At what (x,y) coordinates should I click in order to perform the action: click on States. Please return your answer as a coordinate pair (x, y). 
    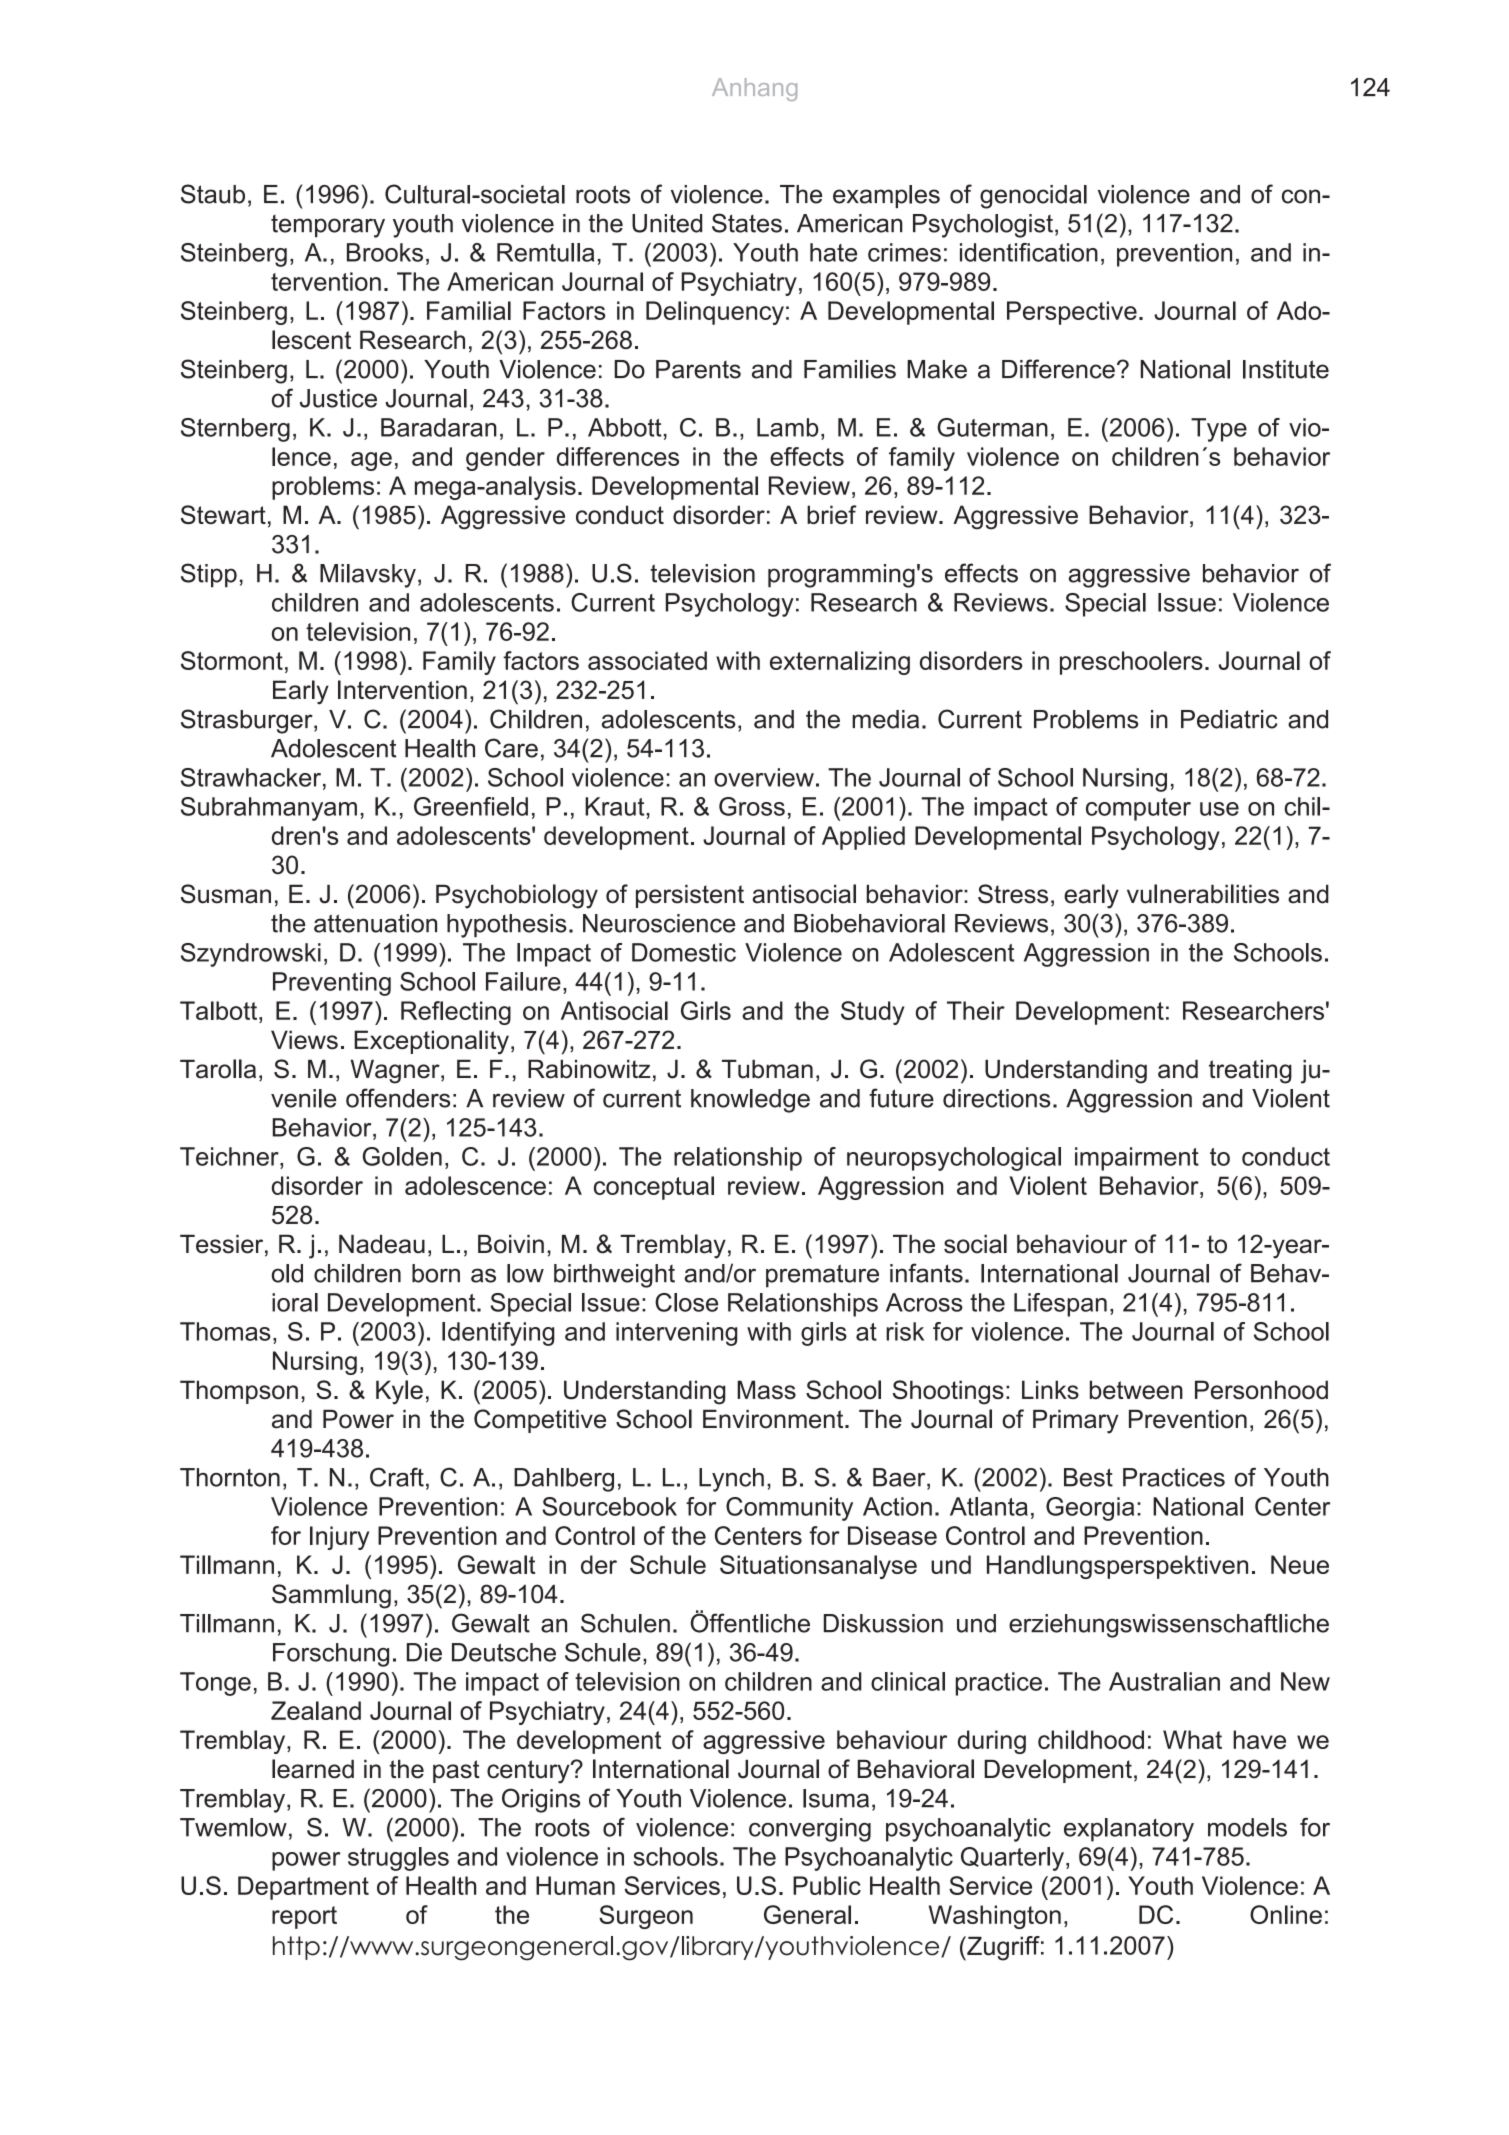
    Looking at the image, I should click on (747, 223).
